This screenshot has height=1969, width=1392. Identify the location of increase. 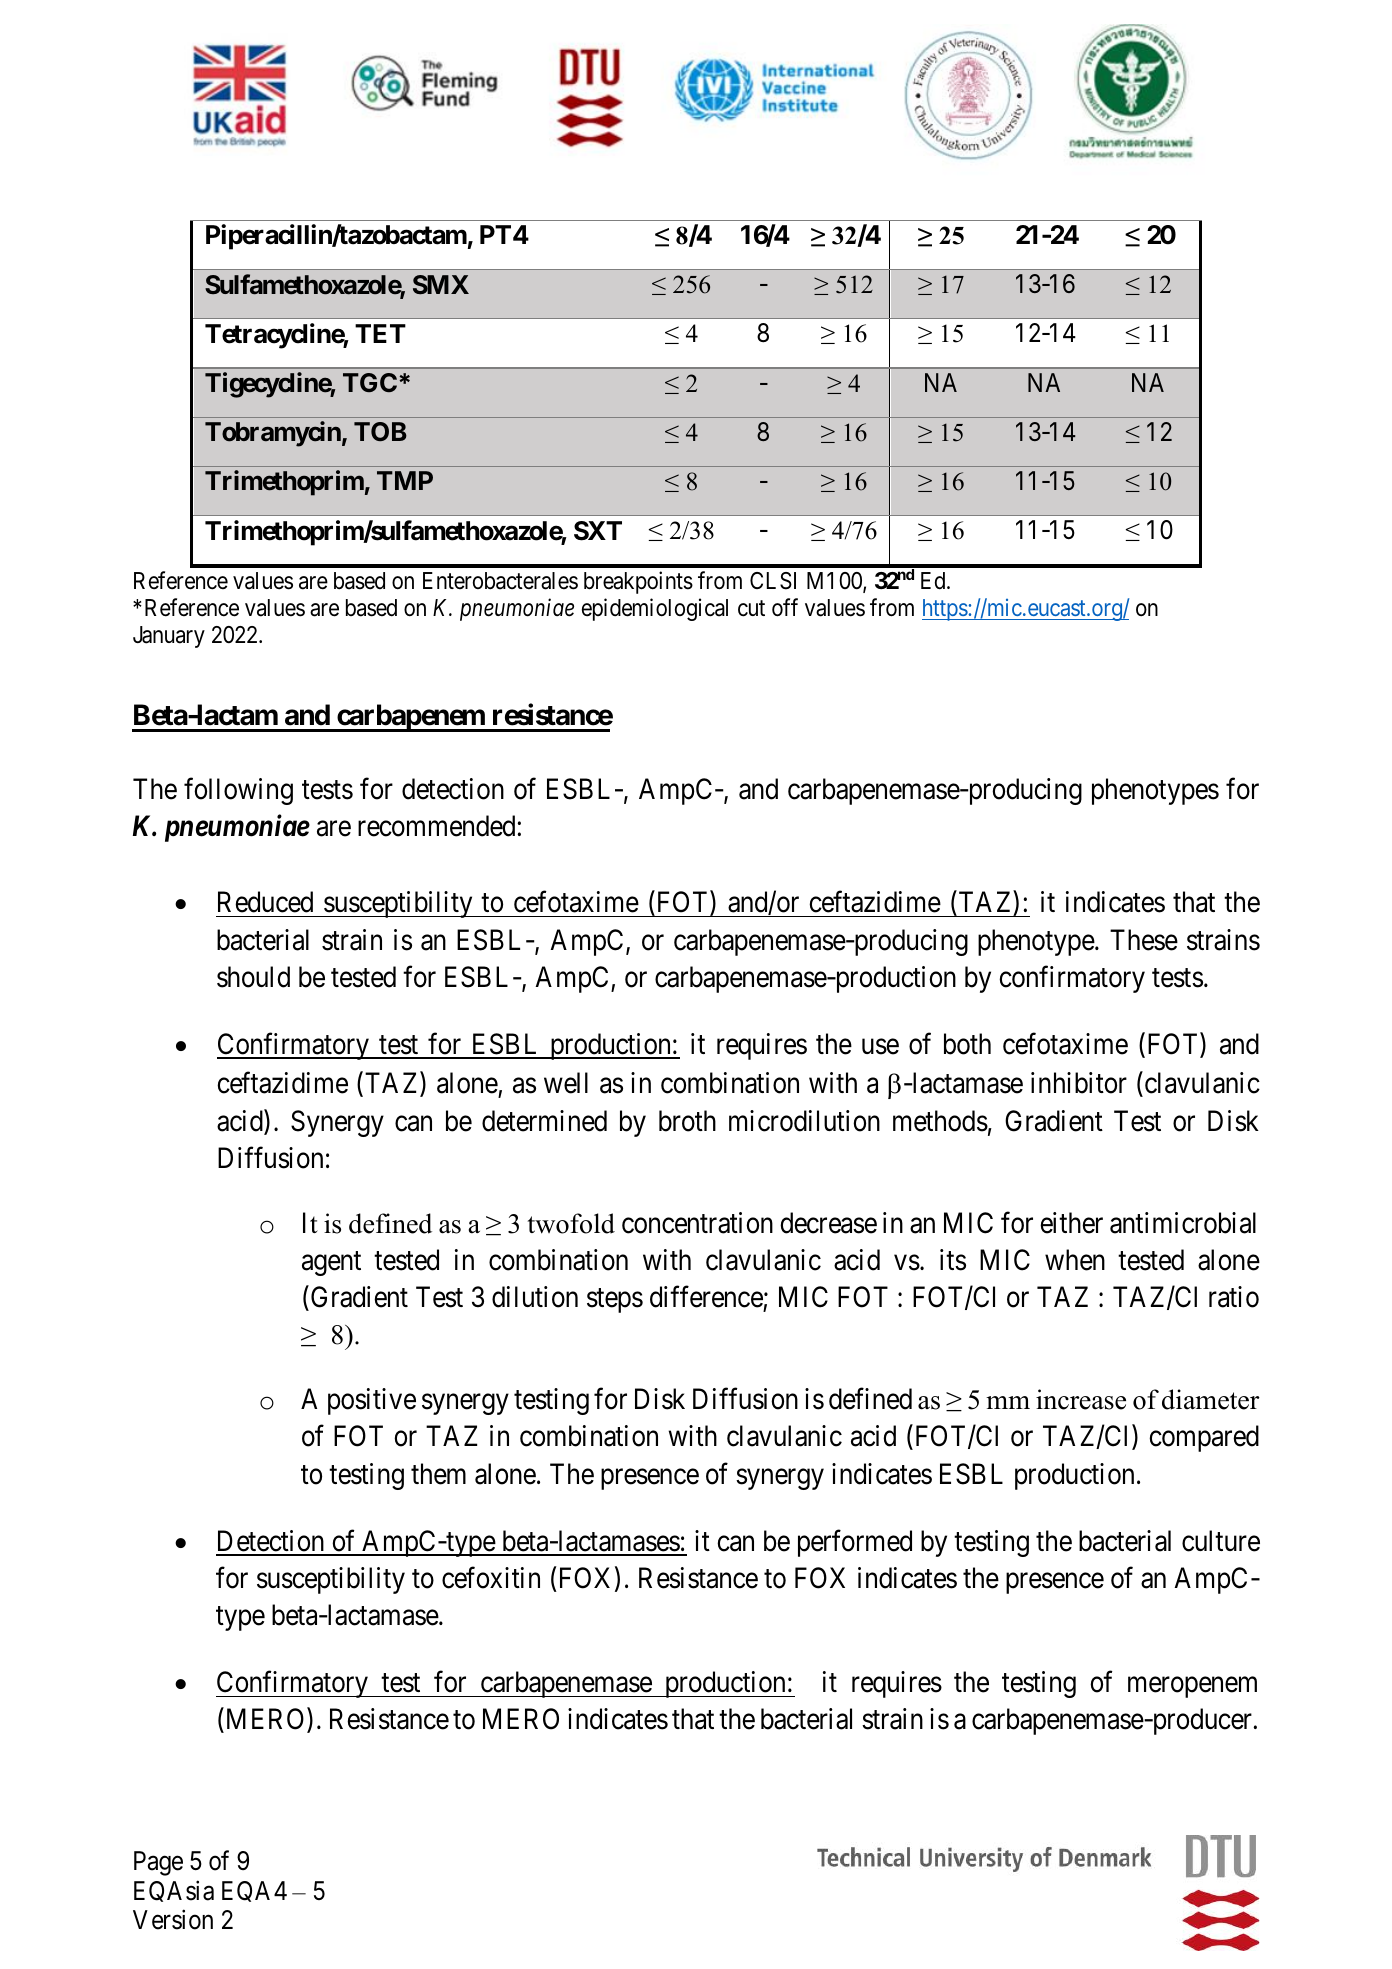
(1081, 1399).
